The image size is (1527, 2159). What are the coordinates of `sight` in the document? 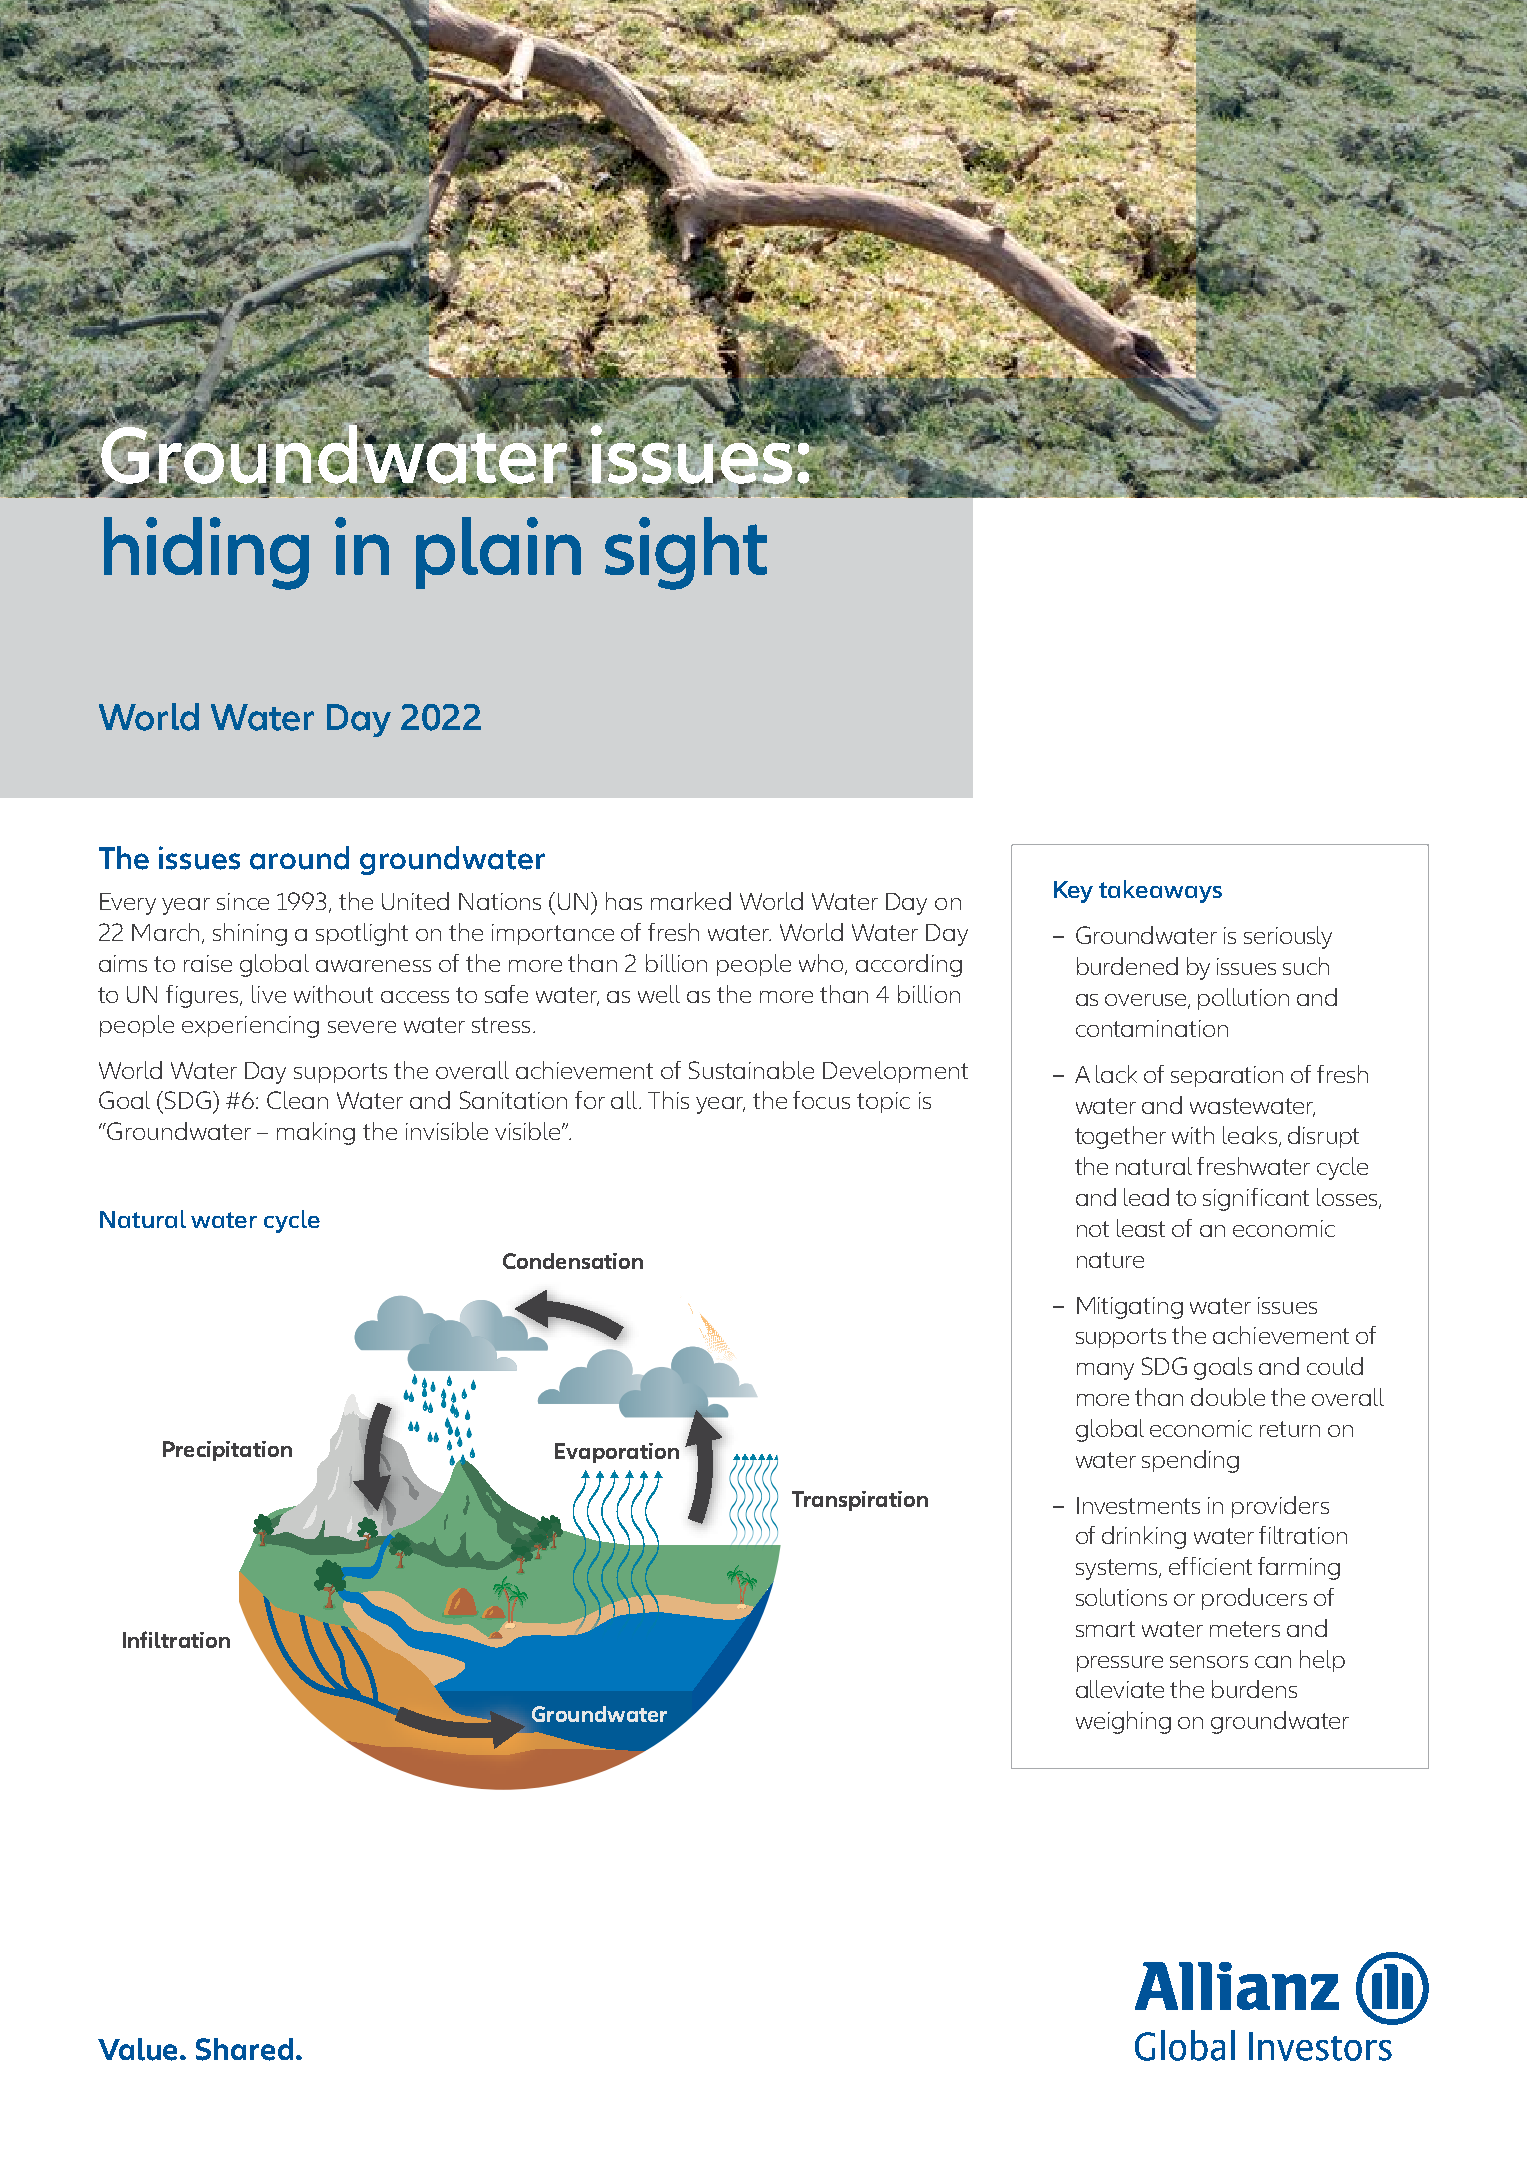 It's located at (686, 553).
